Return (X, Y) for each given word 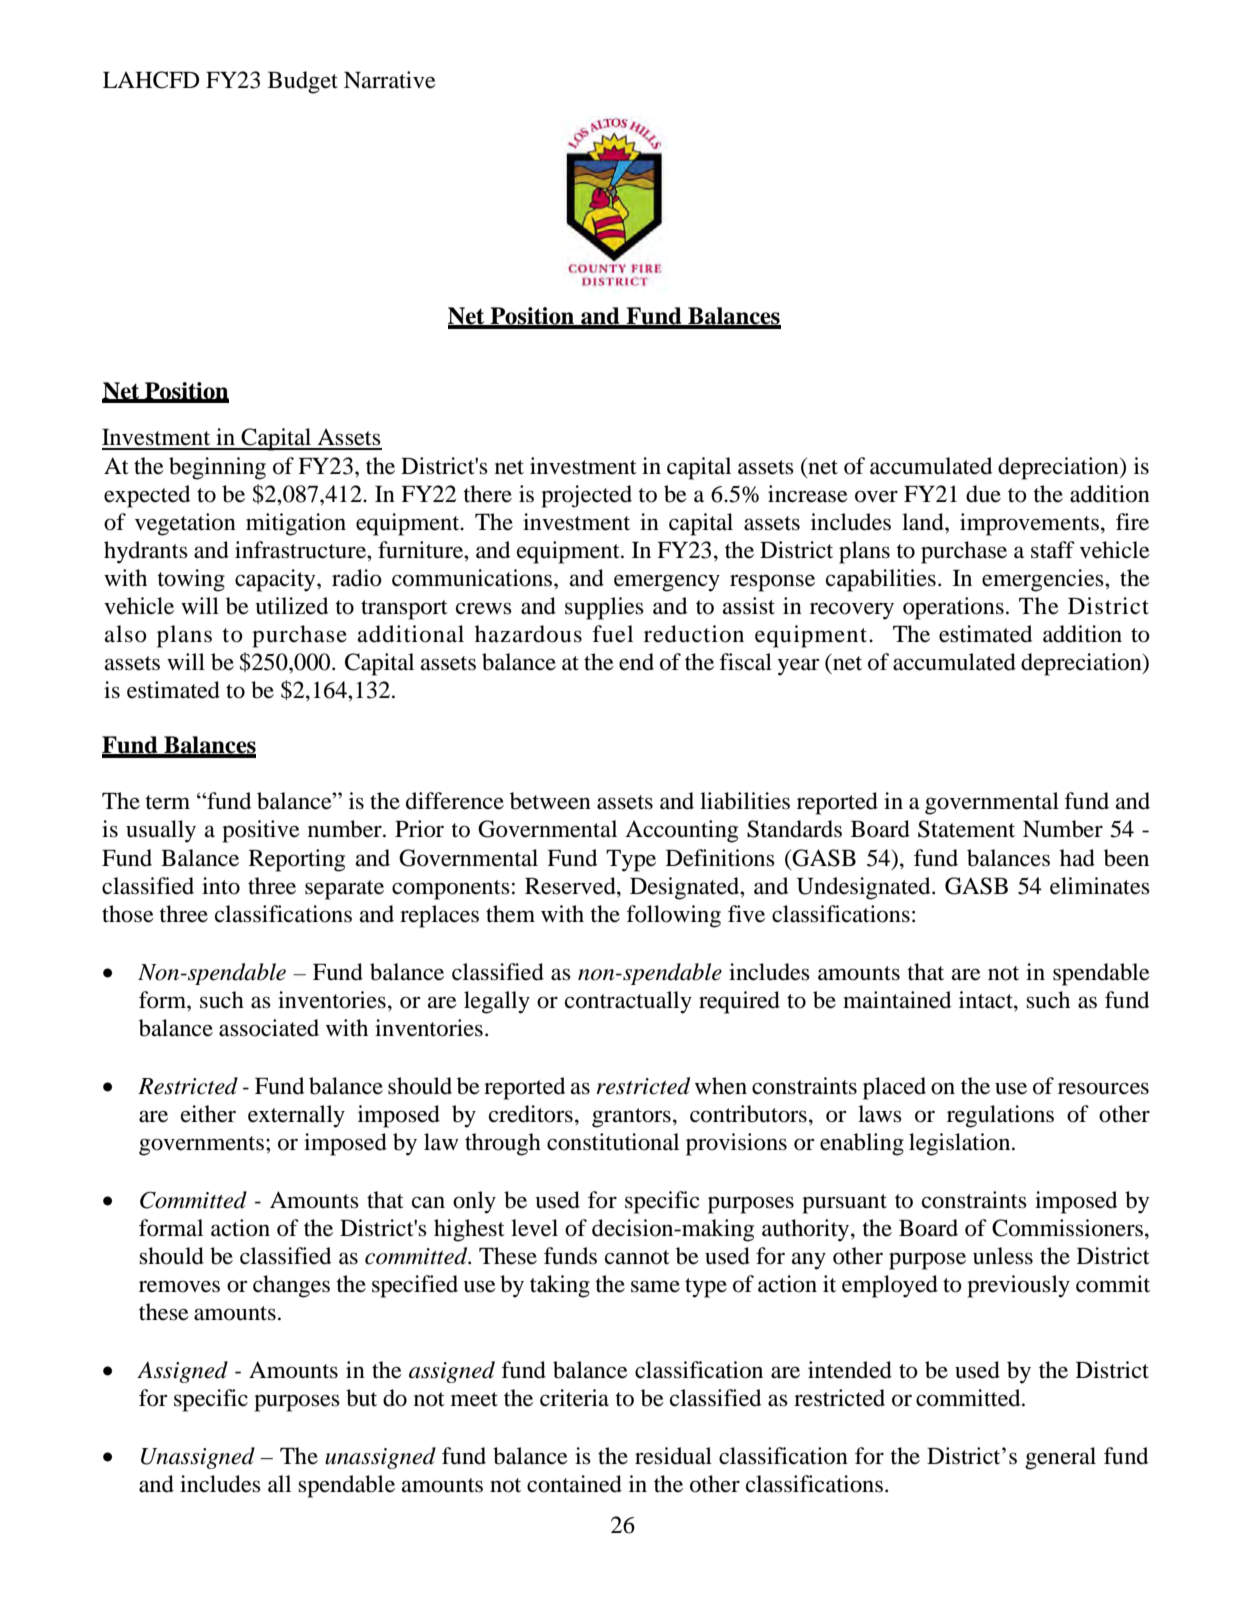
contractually (628, 1002)
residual (673, 1456)
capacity (276, 580)
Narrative (390, 80)
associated (269, 1028)
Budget (303, 82)
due (983, 494)
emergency (667, 583)
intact (987, 1000)
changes (291, 1286)
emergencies (1044, 580)
